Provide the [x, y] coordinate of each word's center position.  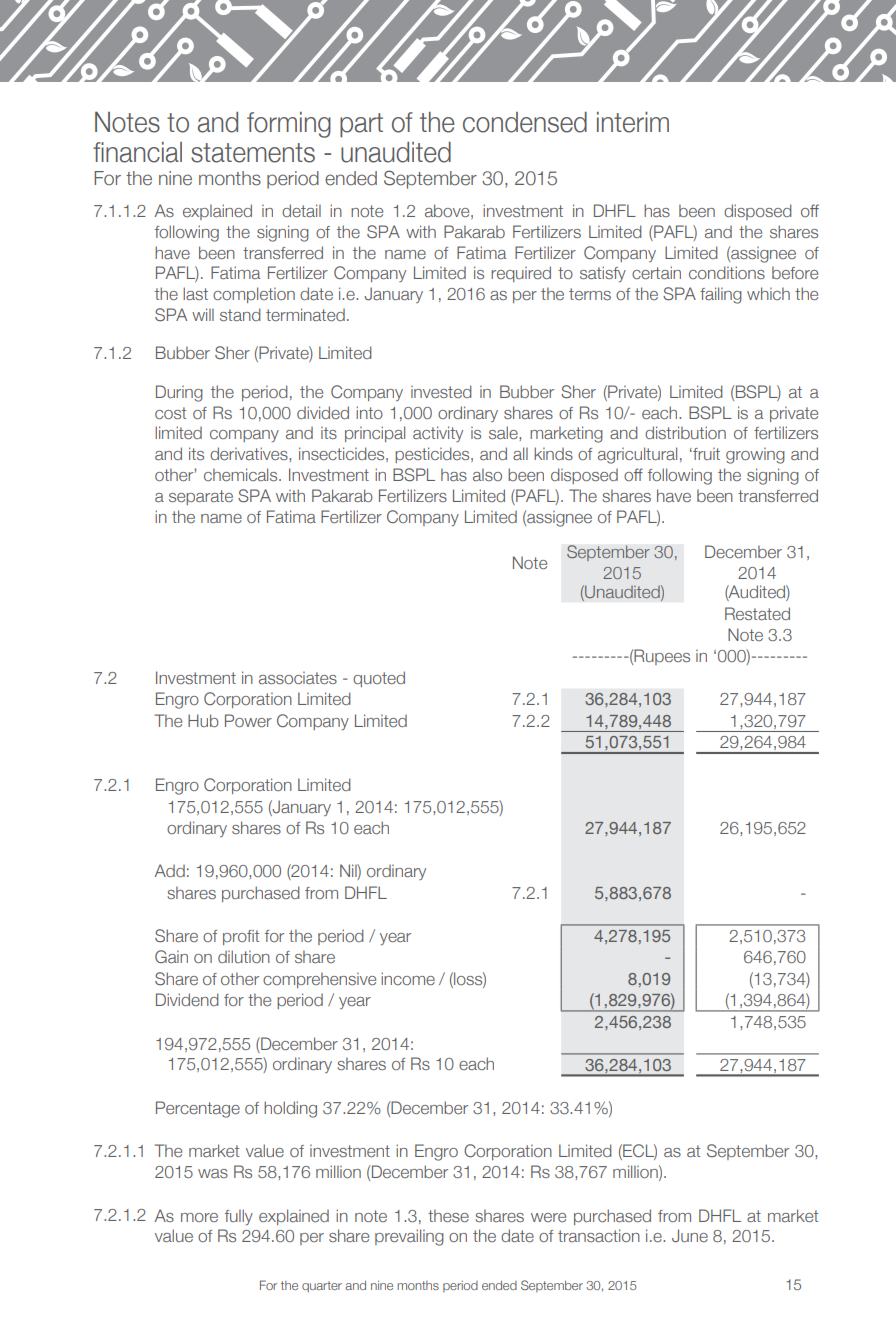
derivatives [250, 453]
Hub [203, 720]
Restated [757, 613]
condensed [525, 122]
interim [633, 122]
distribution [685, 432]
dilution [244, 956]
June [690, 1235]
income [408, 978]
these [448, 1215]
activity [438, 434]
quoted [379, 679]
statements [253, 153]
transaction [599, 1235]
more [199, 1217]
